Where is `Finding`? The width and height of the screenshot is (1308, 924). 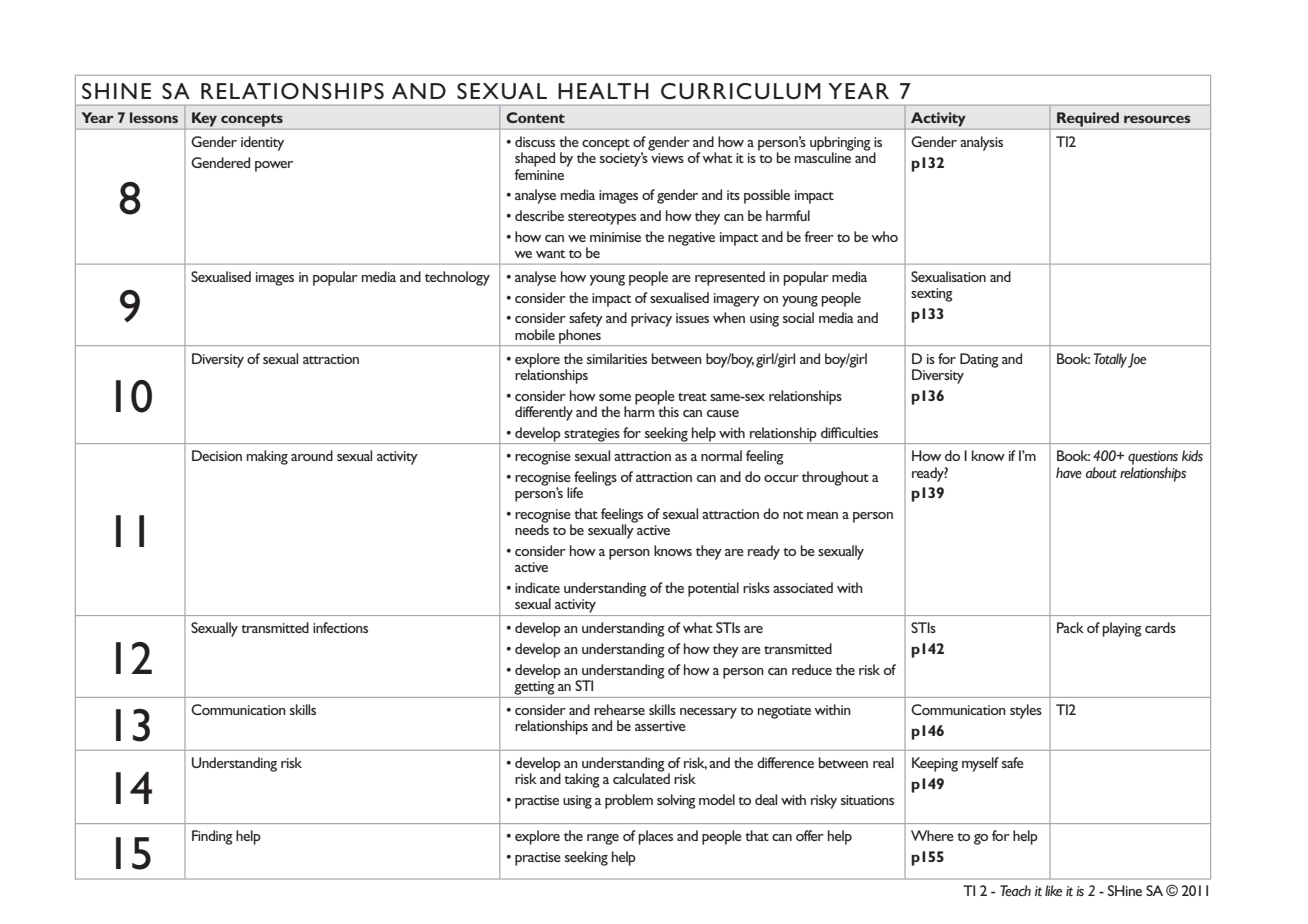 Finding is located at coordinates (212, 837).
